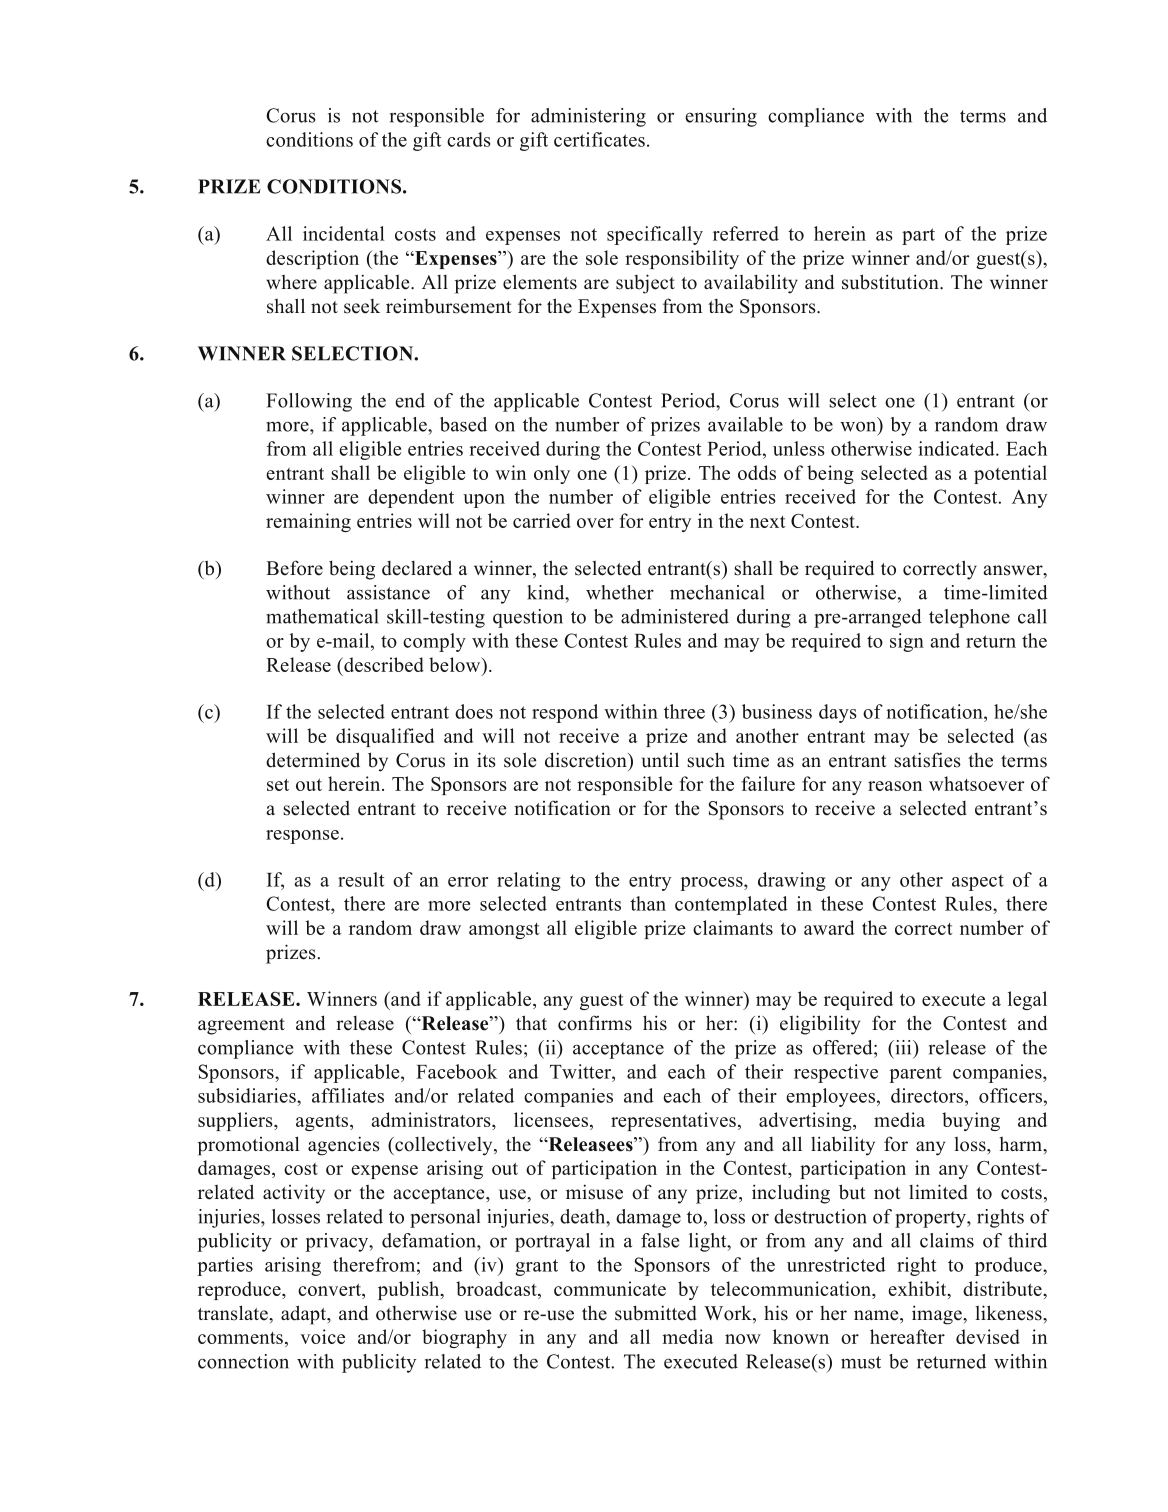 The width and height of the screenshot is (1168, 1512). Describe the element at coordinates (891, 282) in the screenshot. I see `substitution` at that location.
